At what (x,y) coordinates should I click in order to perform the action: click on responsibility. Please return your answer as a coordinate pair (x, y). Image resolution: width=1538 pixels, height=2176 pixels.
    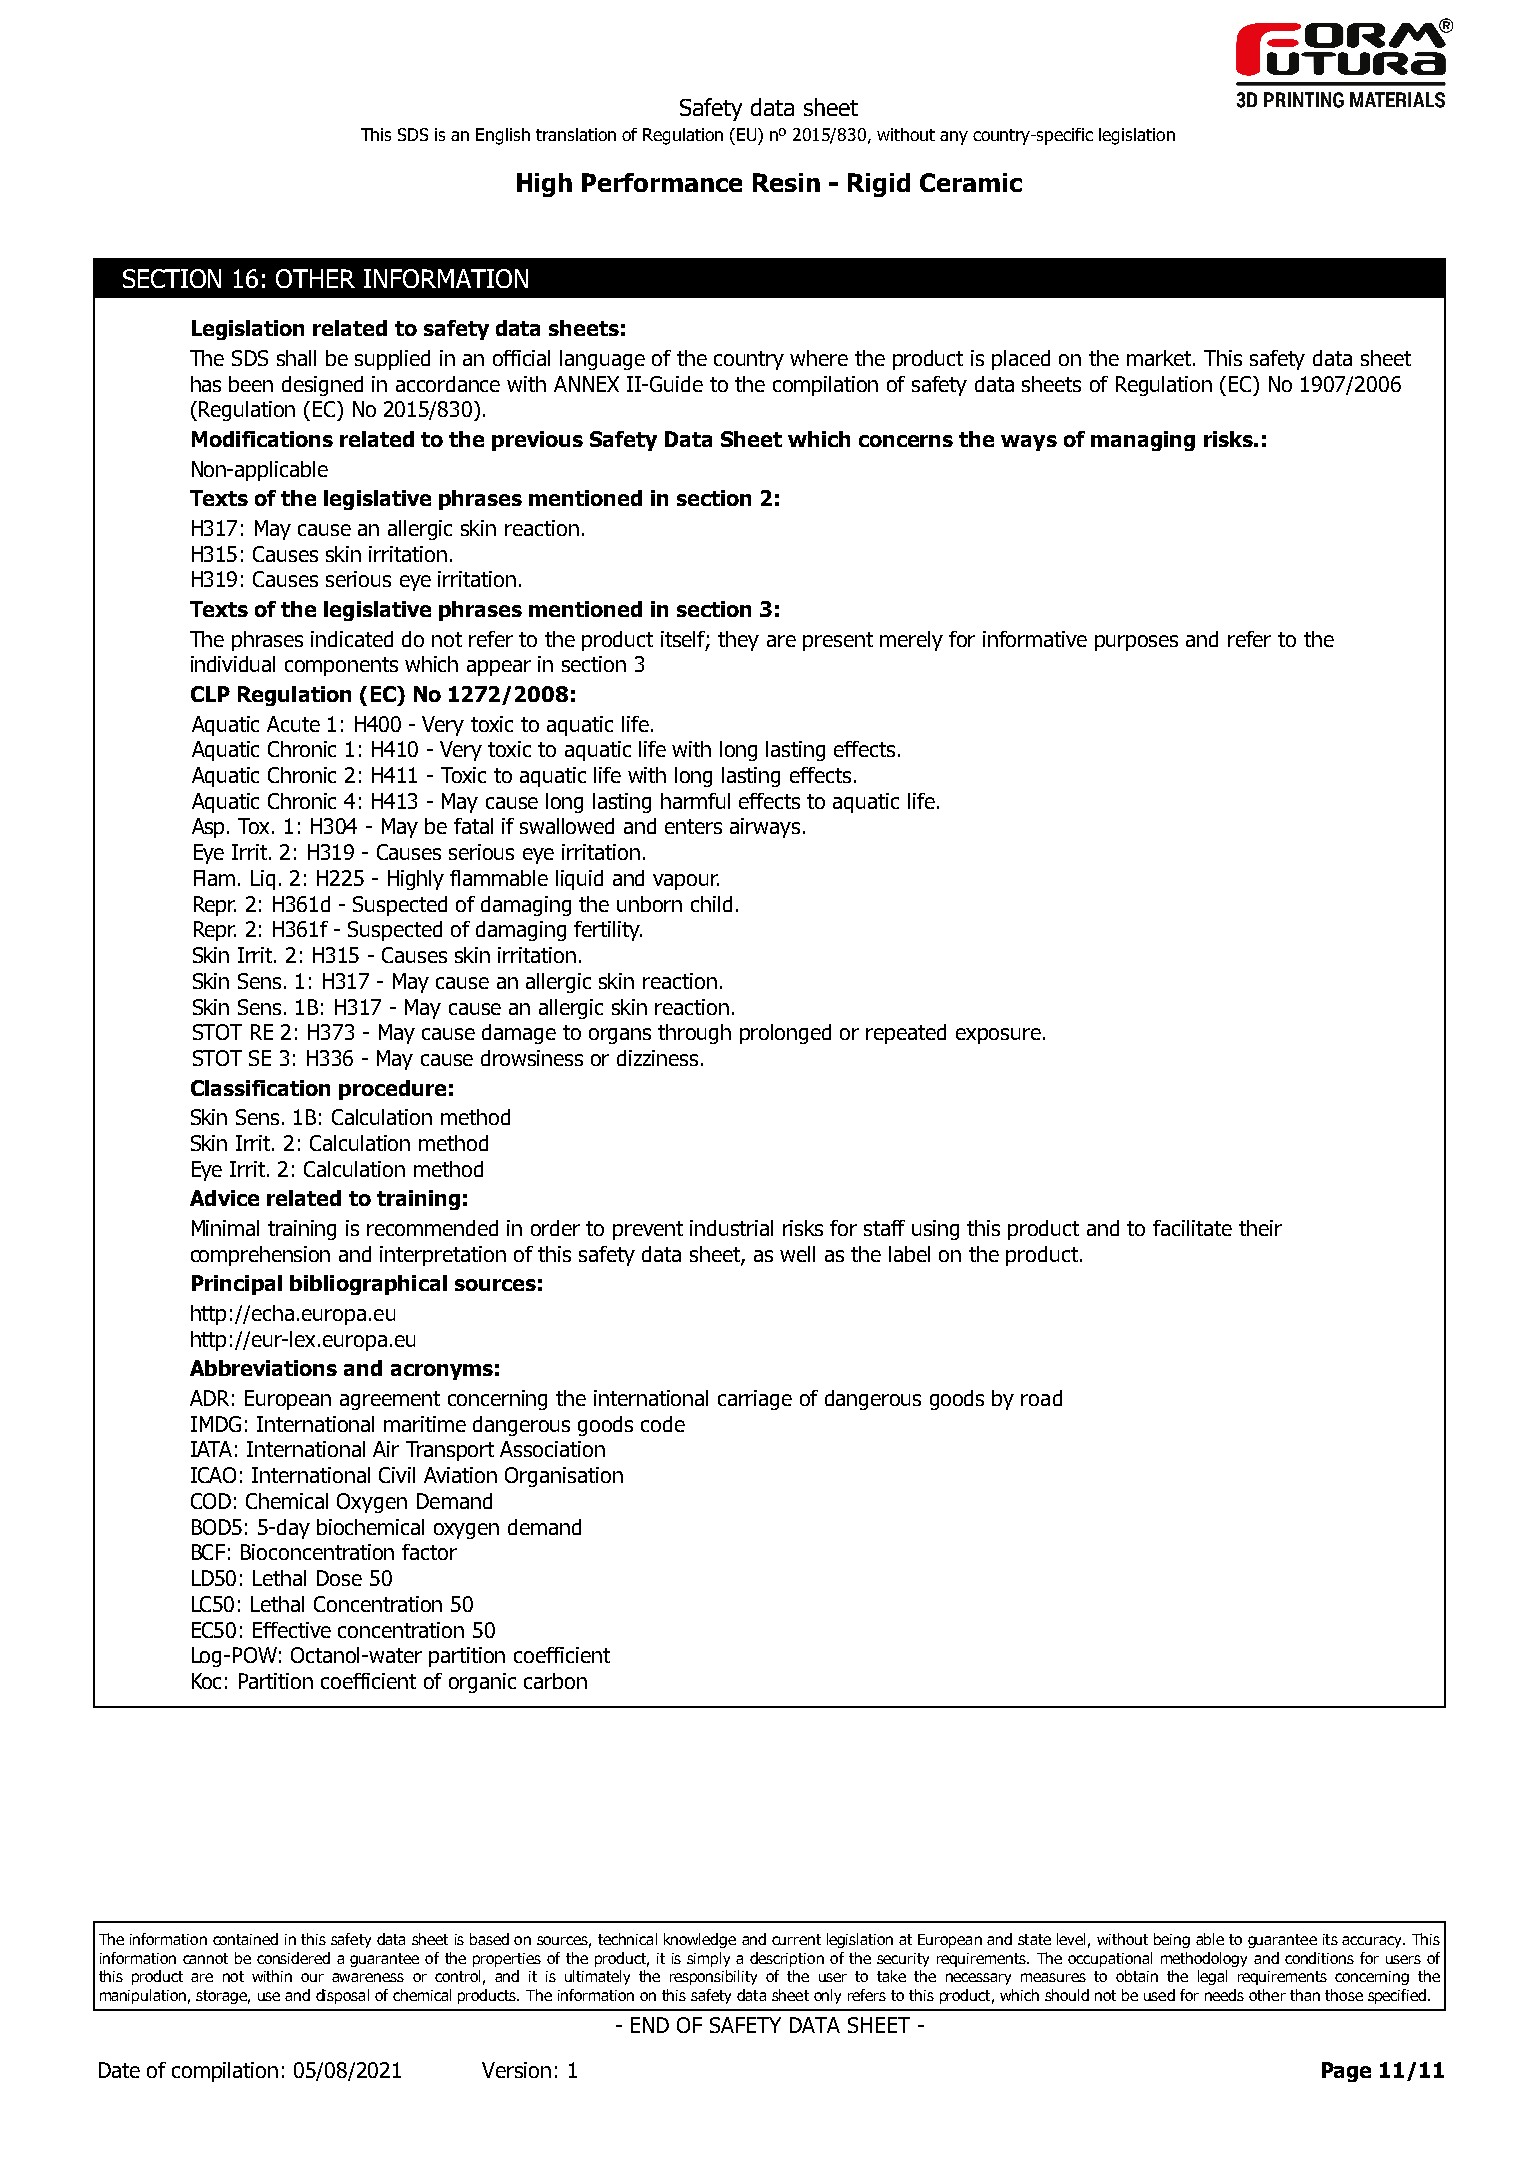
    Looking at the image, I should click on (713, 1977).
